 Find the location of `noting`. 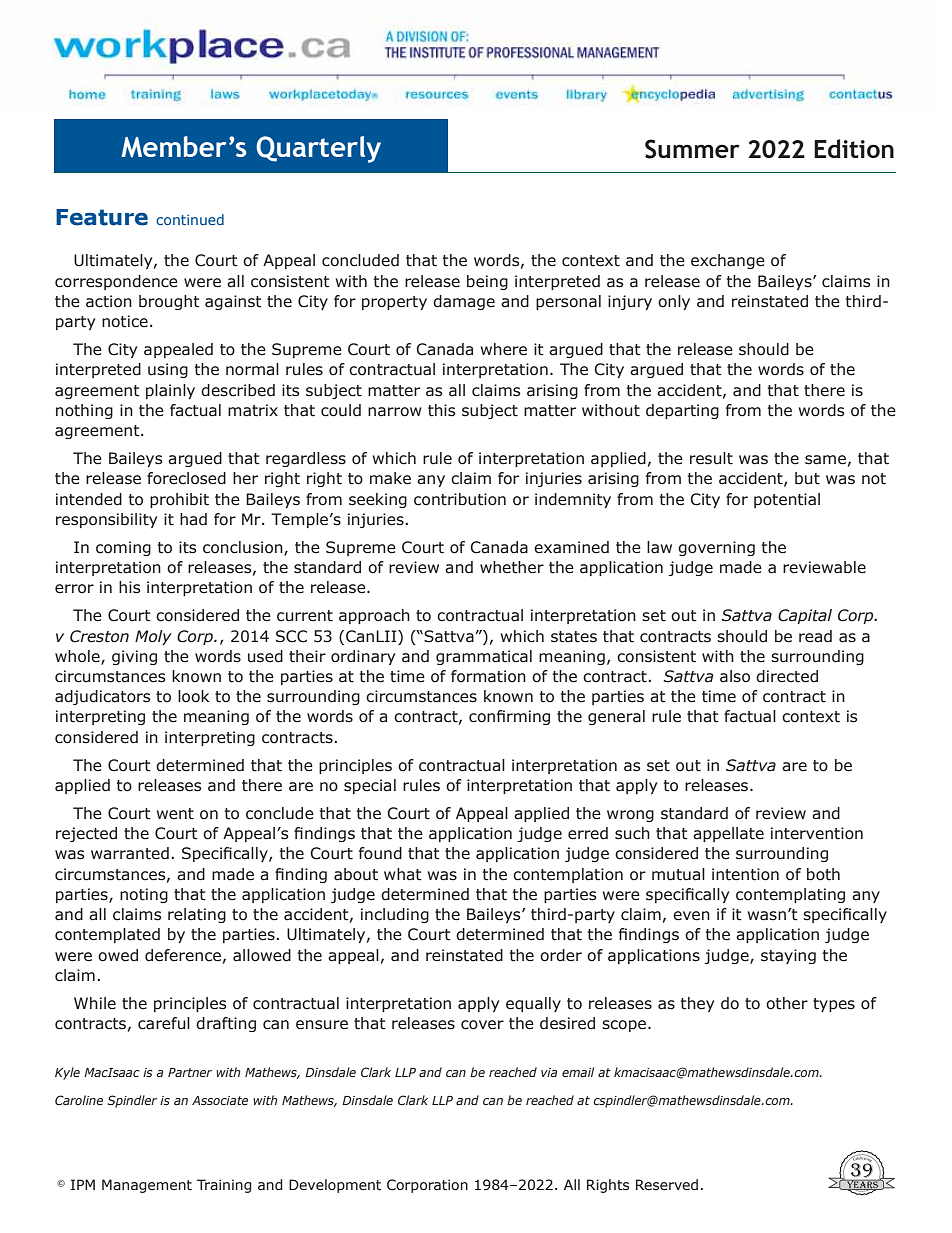

noting is located at coordinates (144, 895).
